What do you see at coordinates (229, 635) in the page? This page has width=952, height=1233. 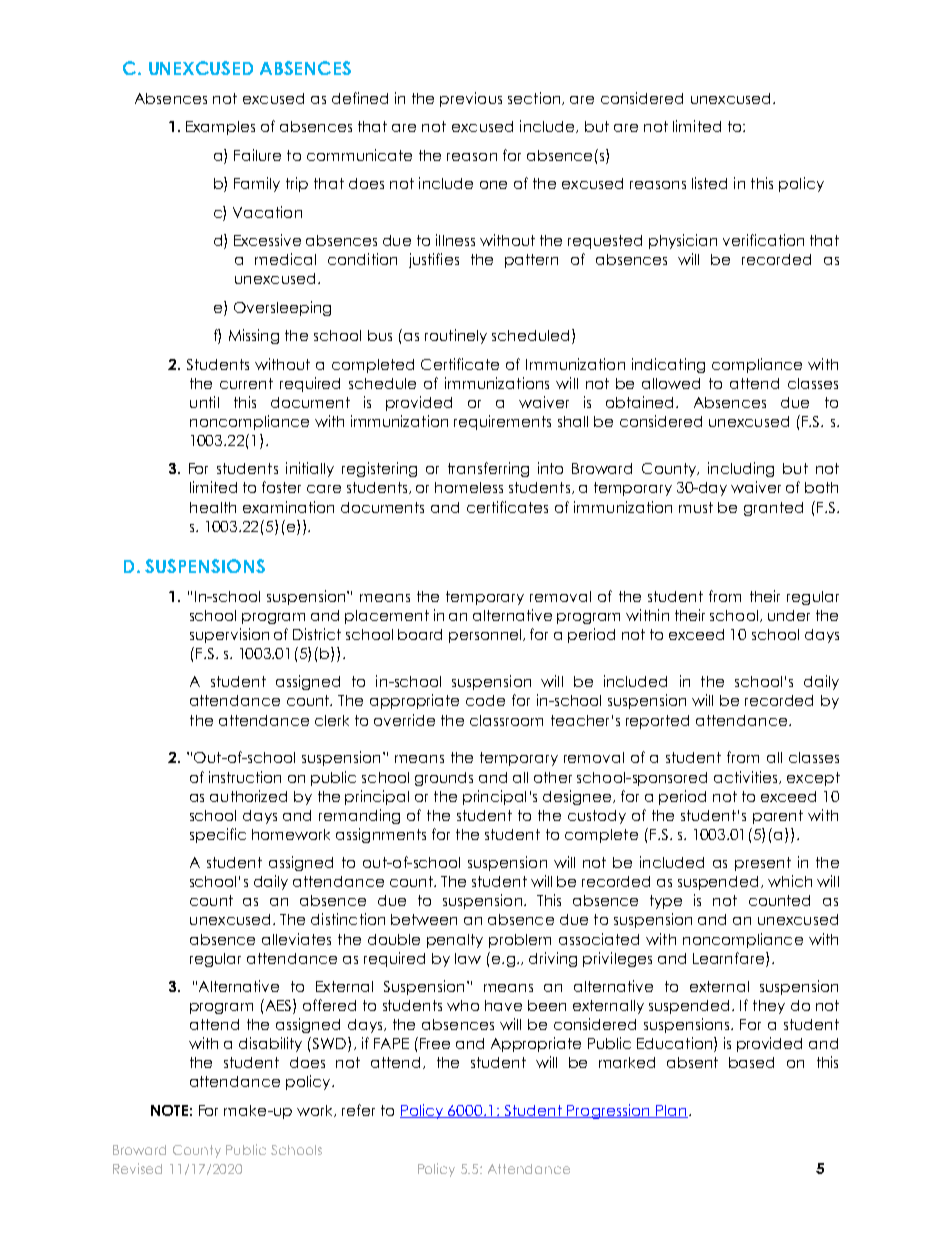 I see `supervision` at bounding box center [229, 635].
